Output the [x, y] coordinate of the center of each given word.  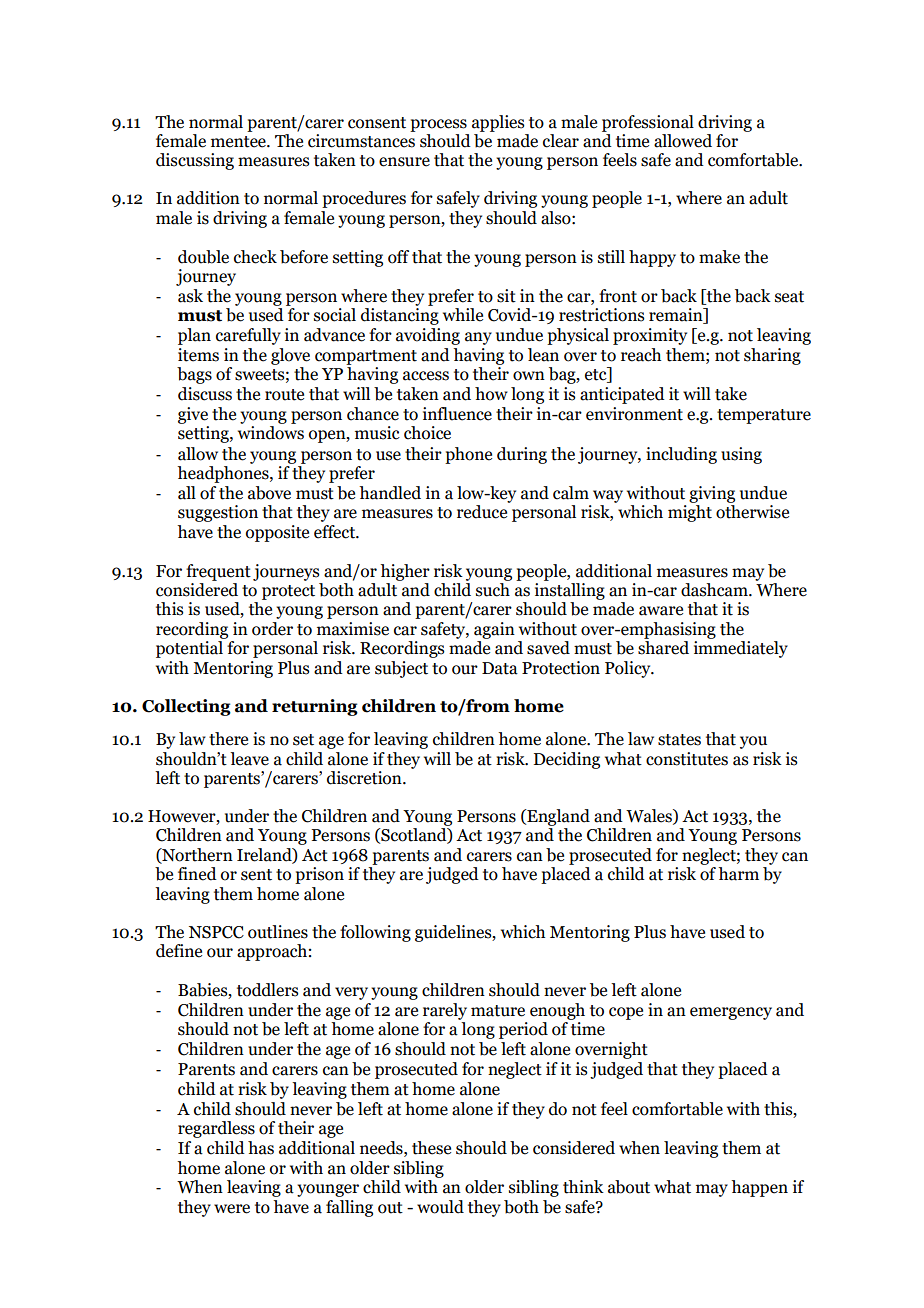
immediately [741, 649]
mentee [239, 142]
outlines [278, 932]
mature [498, 1011]
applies [498, 123]
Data [500, 668]
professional [648, 123]
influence [457, 414]
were [232, 1209]
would [440, 1207]
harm [738, 874]
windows [271, 433]
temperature [764, 416]
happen [759, 1188]
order [272, 629]
